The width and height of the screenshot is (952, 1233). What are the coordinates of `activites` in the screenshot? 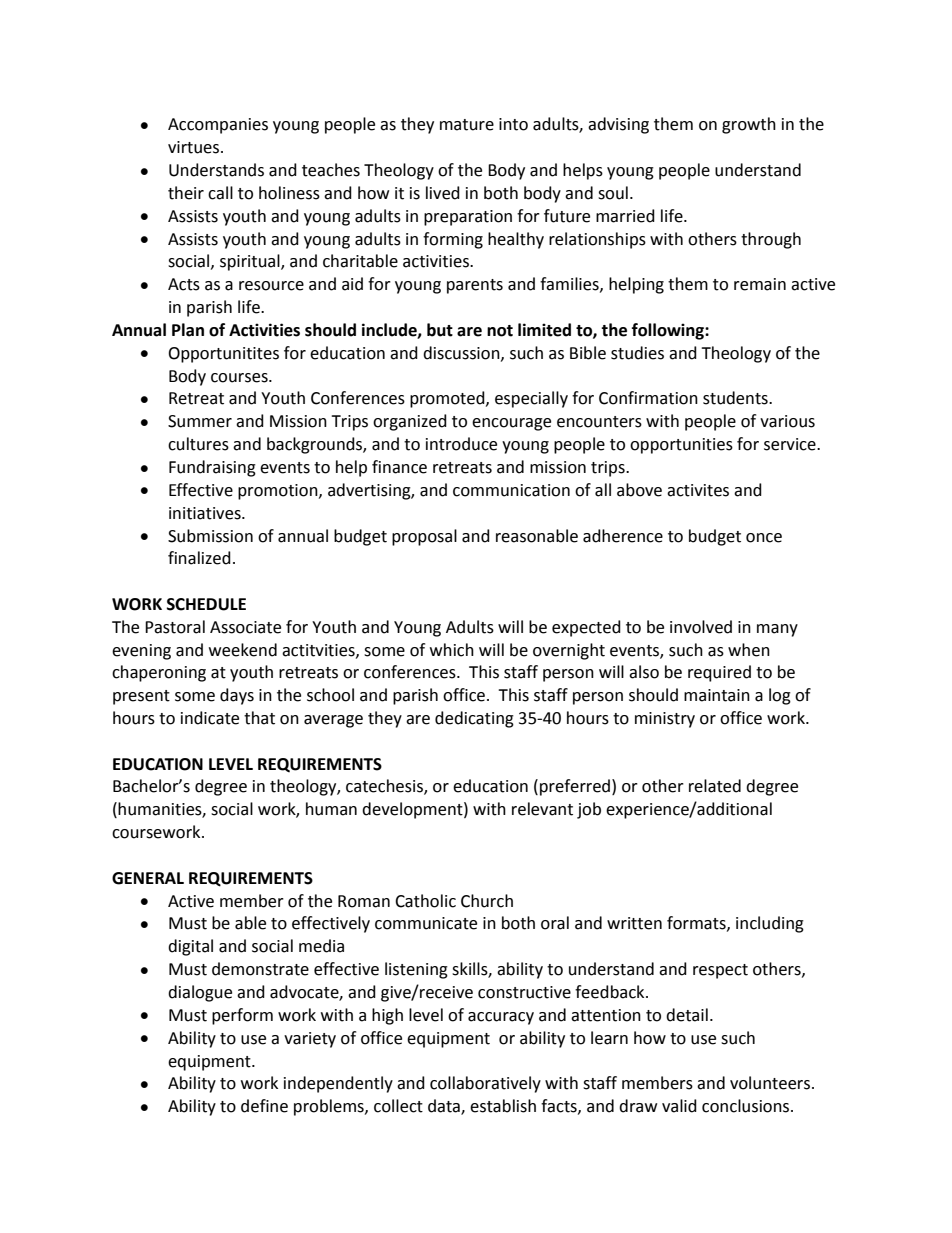 It's located at (698, 490).
